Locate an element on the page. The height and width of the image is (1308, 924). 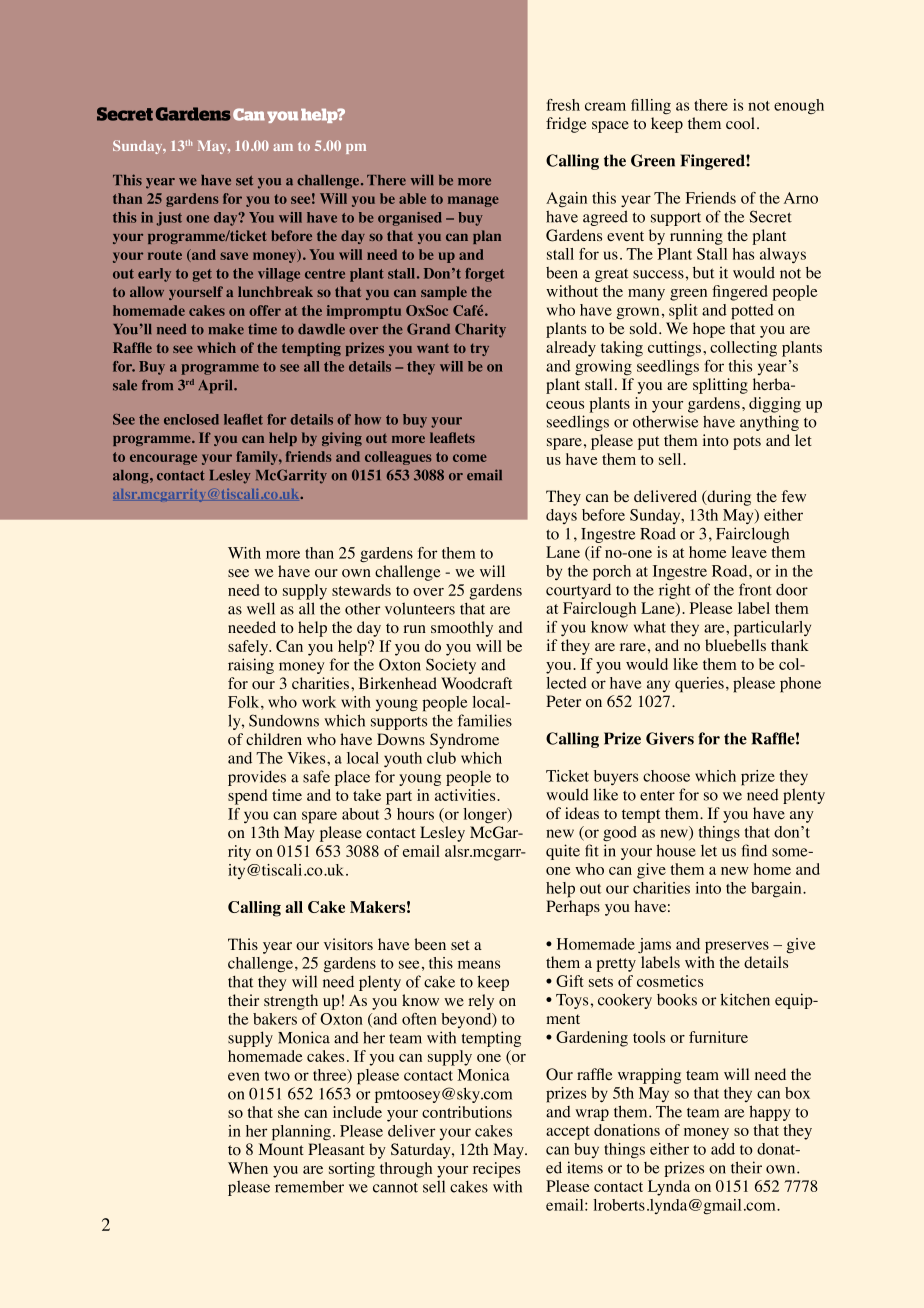
recipes is located at coordinates (496, 1170).
